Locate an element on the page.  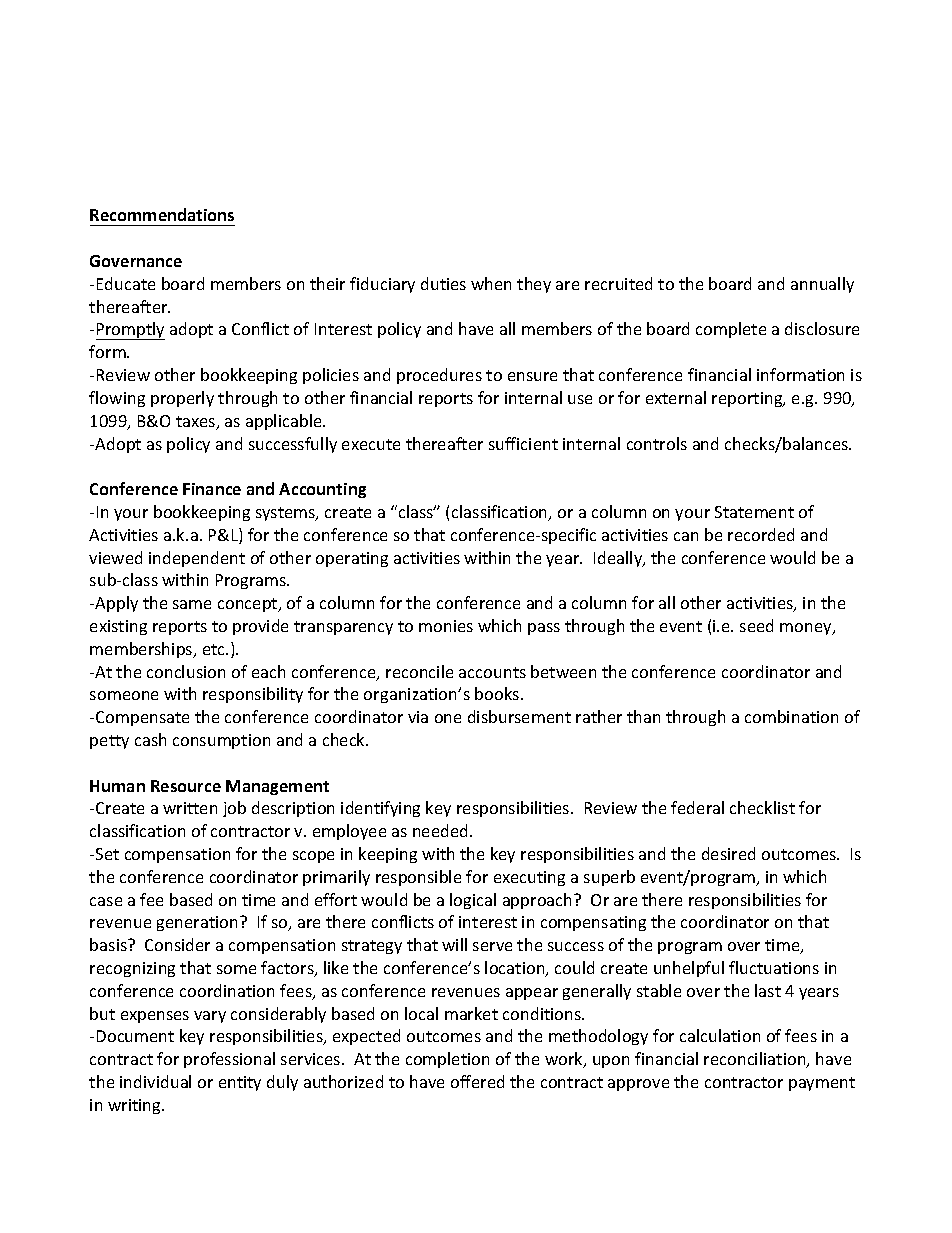
duties is located at coordinates (443, 283).
